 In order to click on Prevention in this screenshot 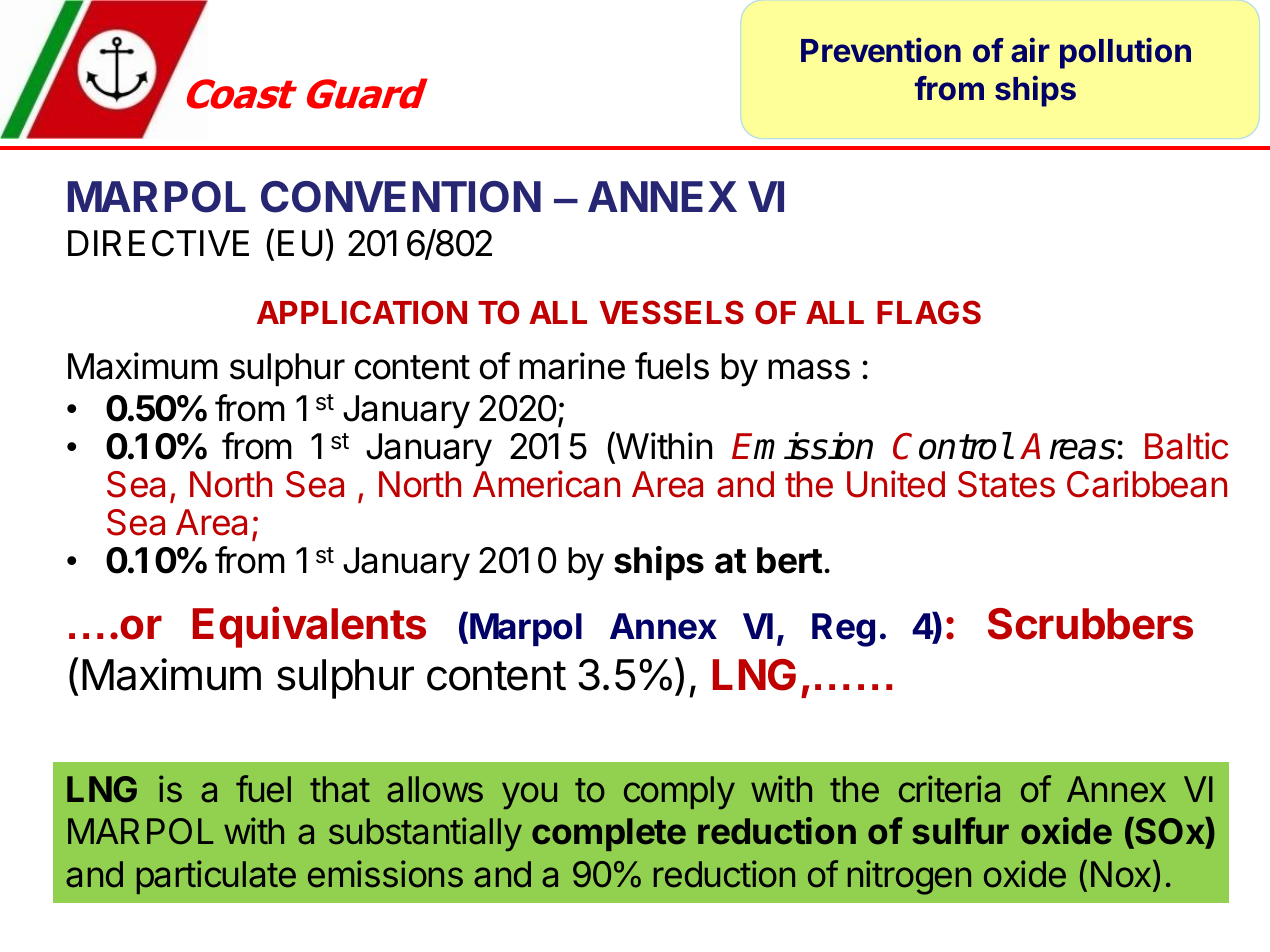, I will do `click(881, 50)`.
